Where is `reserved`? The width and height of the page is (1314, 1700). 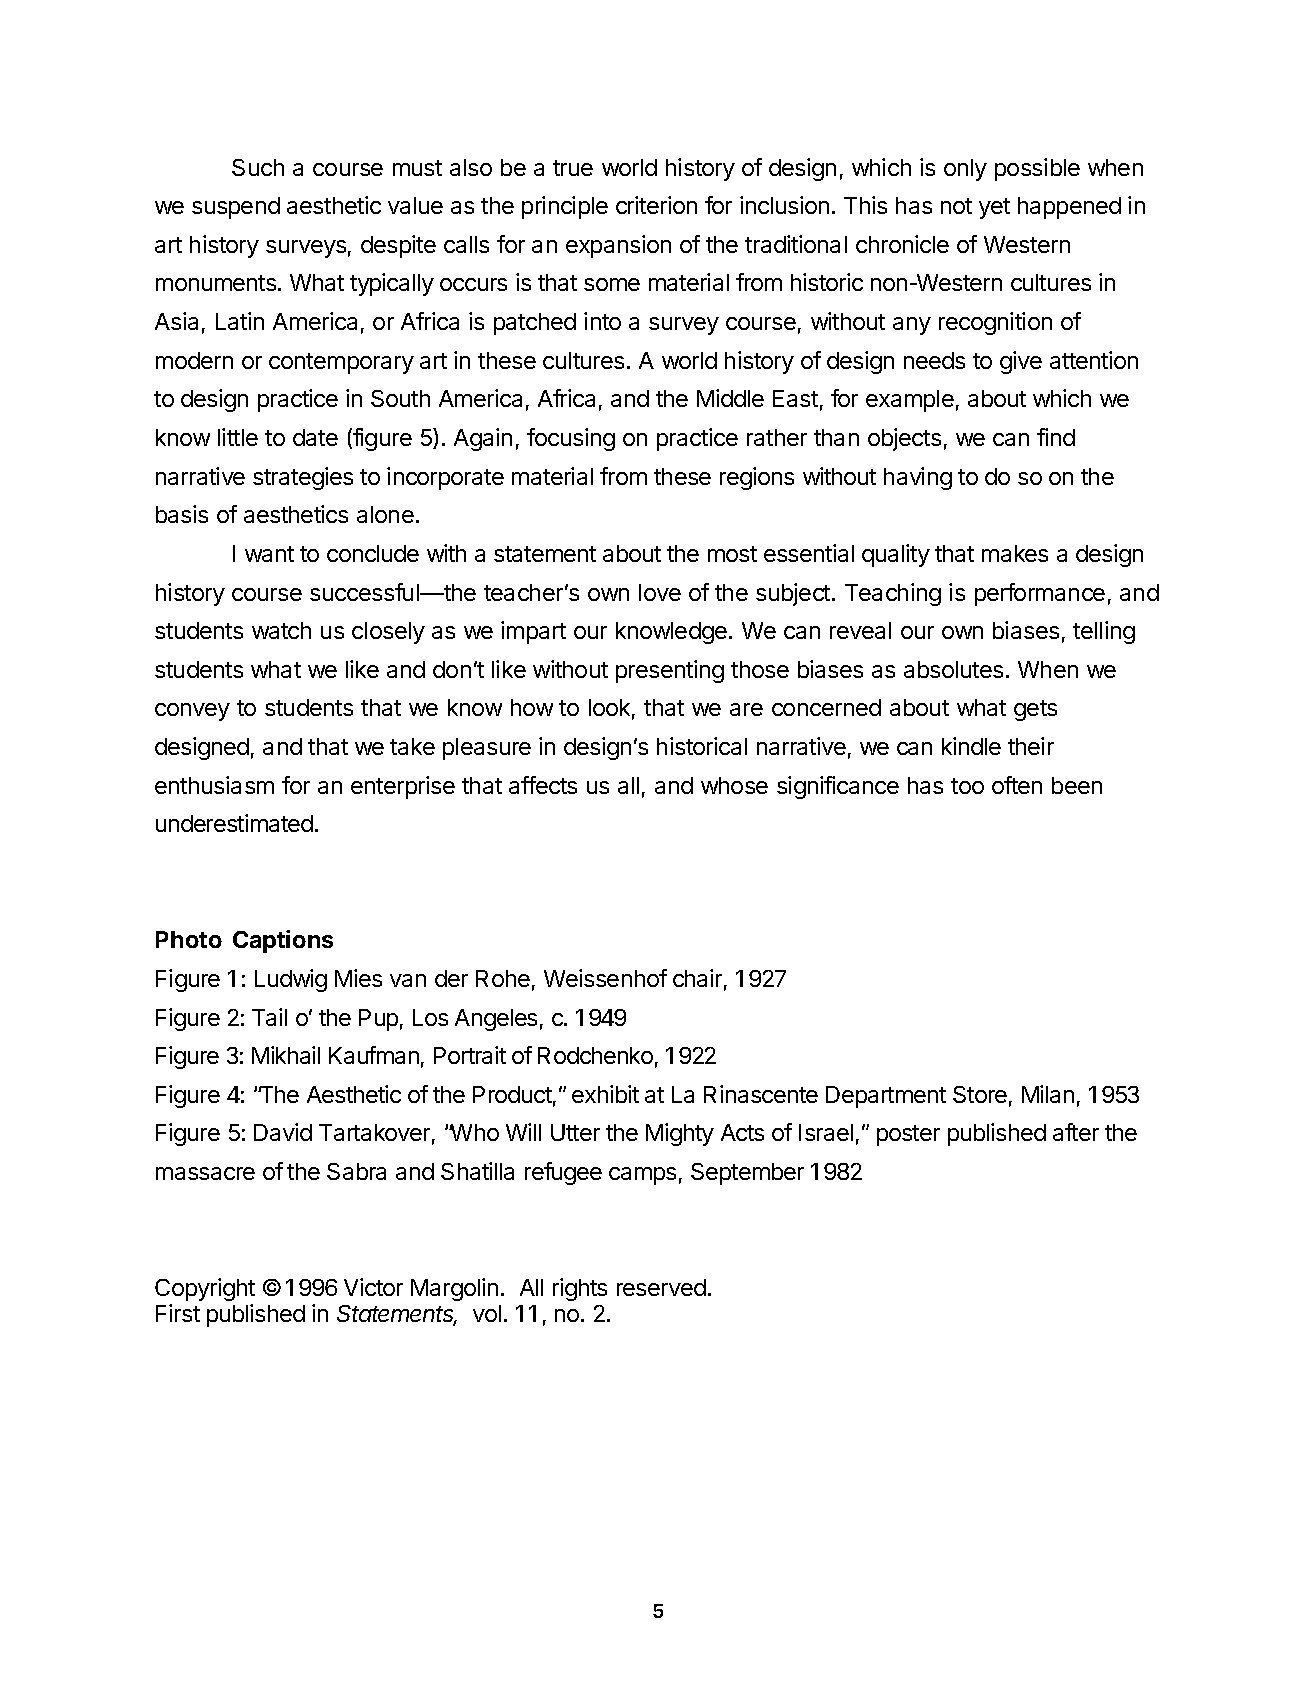 reserved is located at coordinates (661, 1287).
